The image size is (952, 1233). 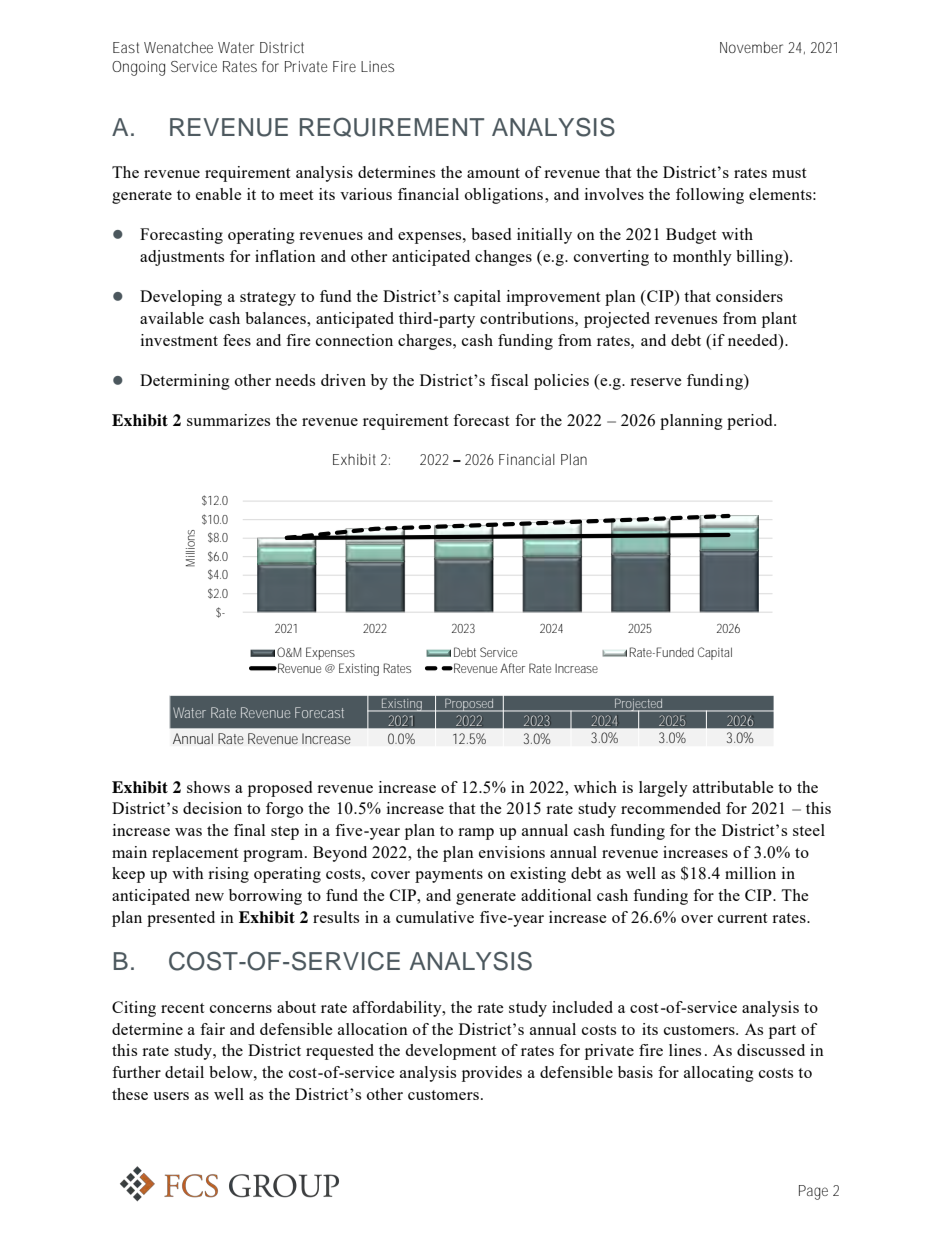 What do you see at coordinates (171, 1096) in the screenshot?
I see `users` at bounding box center [171, 1096].
